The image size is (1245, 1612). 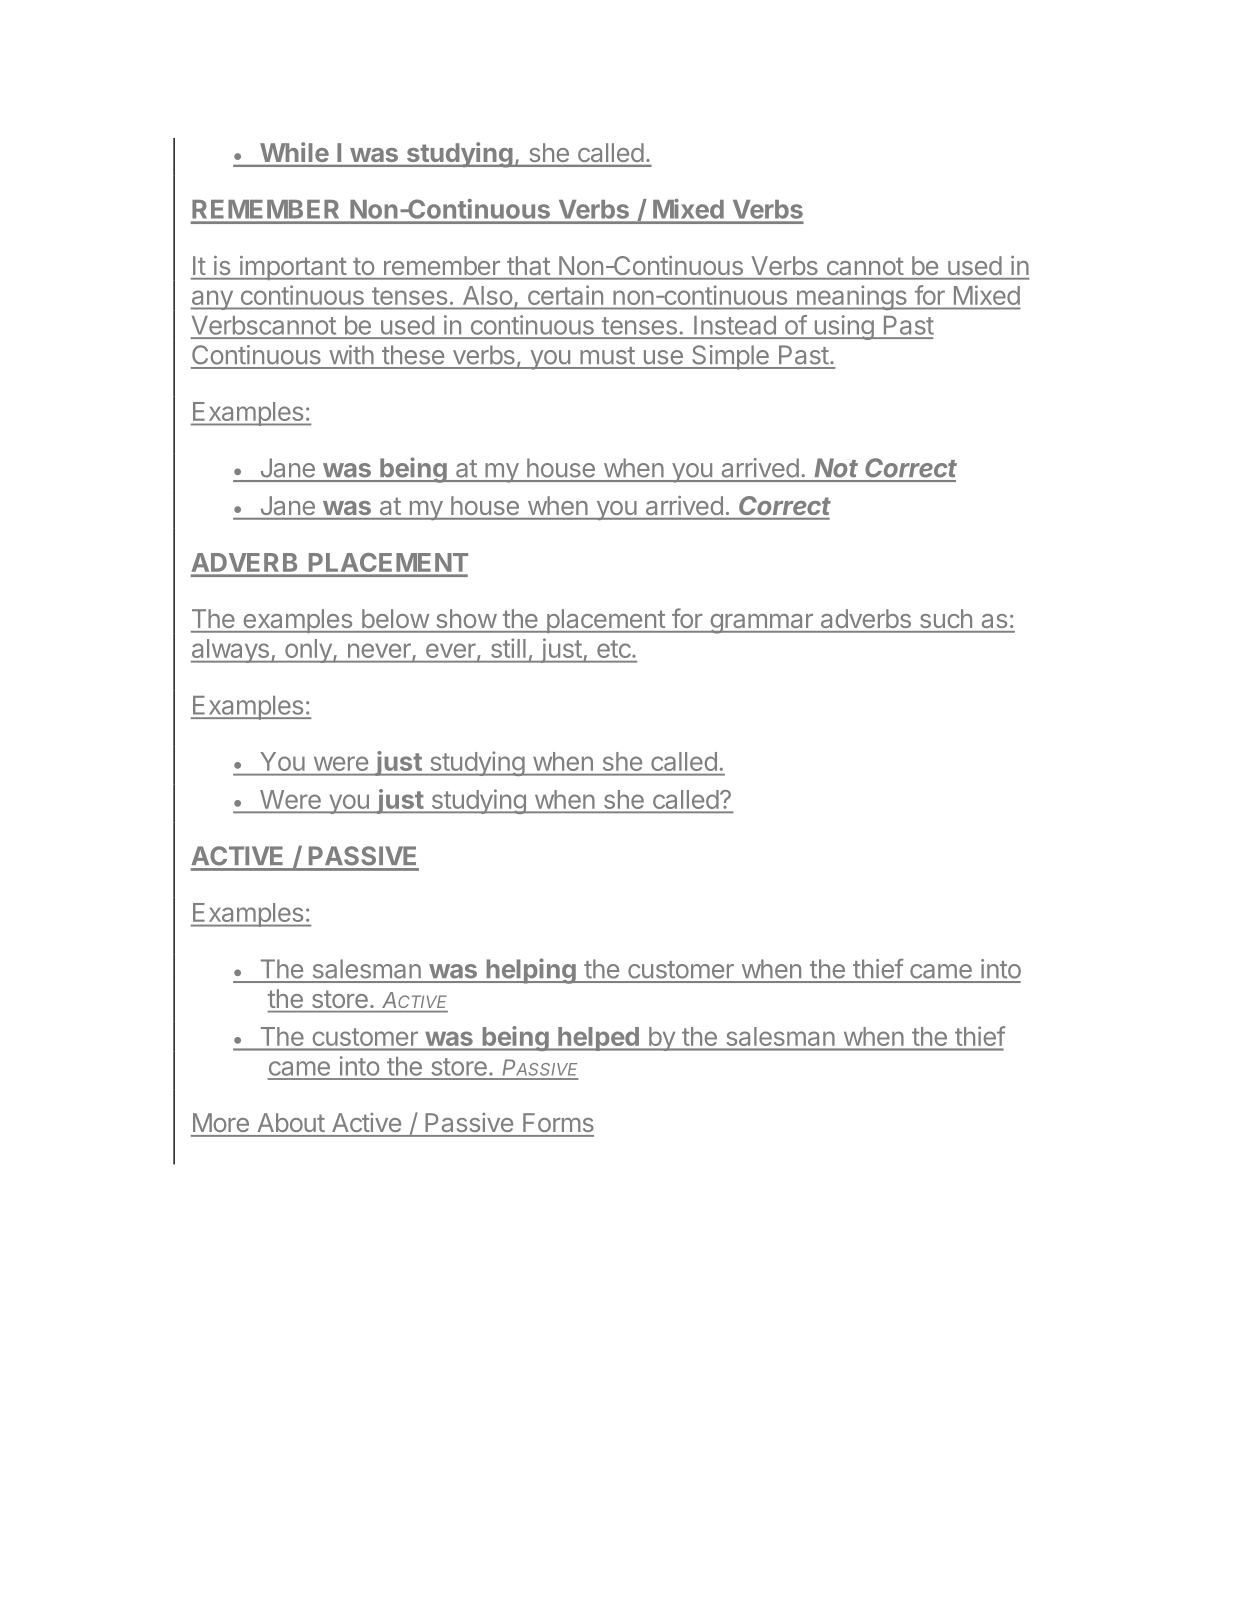 What do you see at coordinates (292, 268) in the screenshot?
I see `important` at bounding box center [292, 268].
